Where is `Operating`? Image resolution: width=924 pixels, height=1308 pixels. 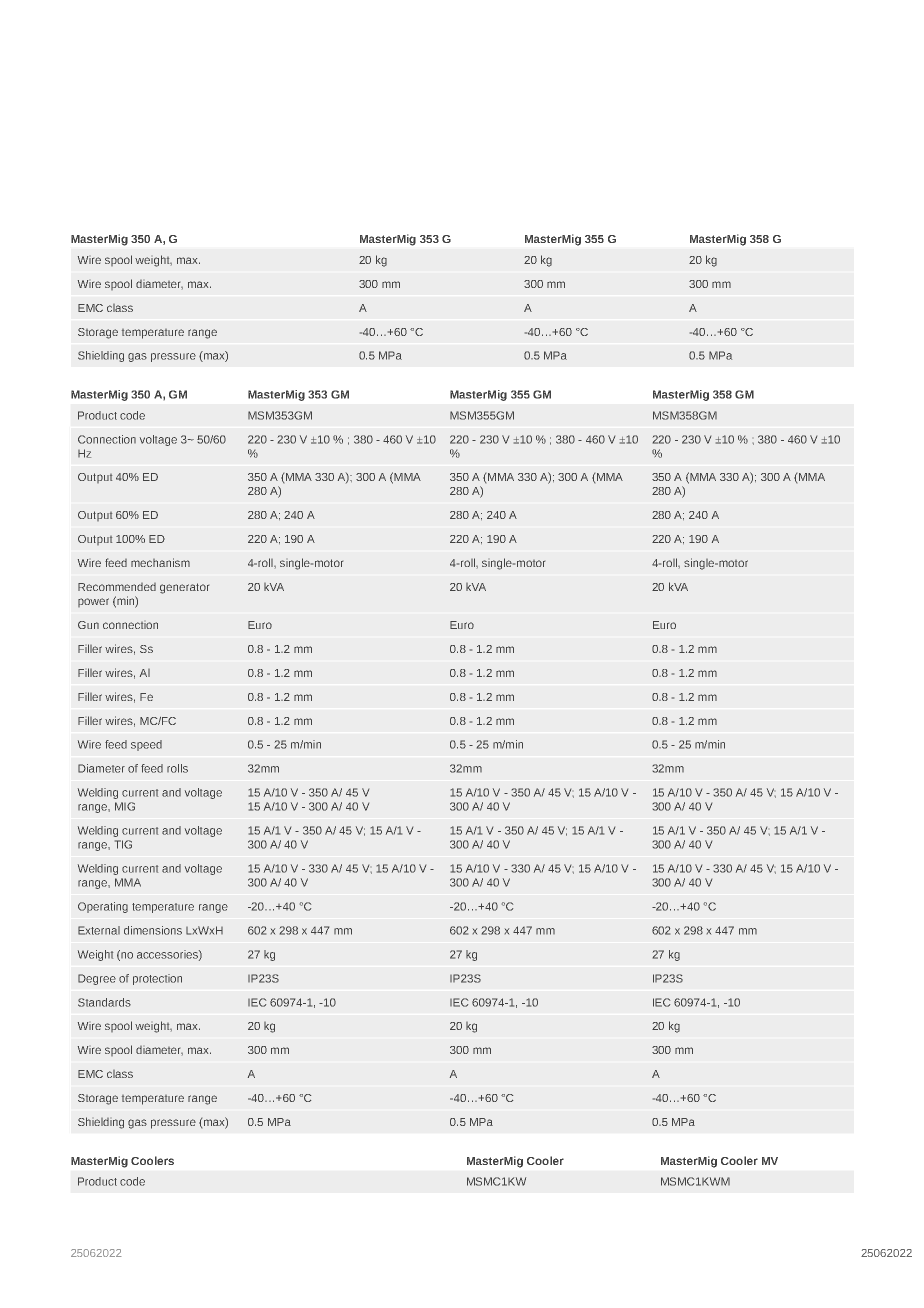 Operating is located at coordinates (103, 907).
